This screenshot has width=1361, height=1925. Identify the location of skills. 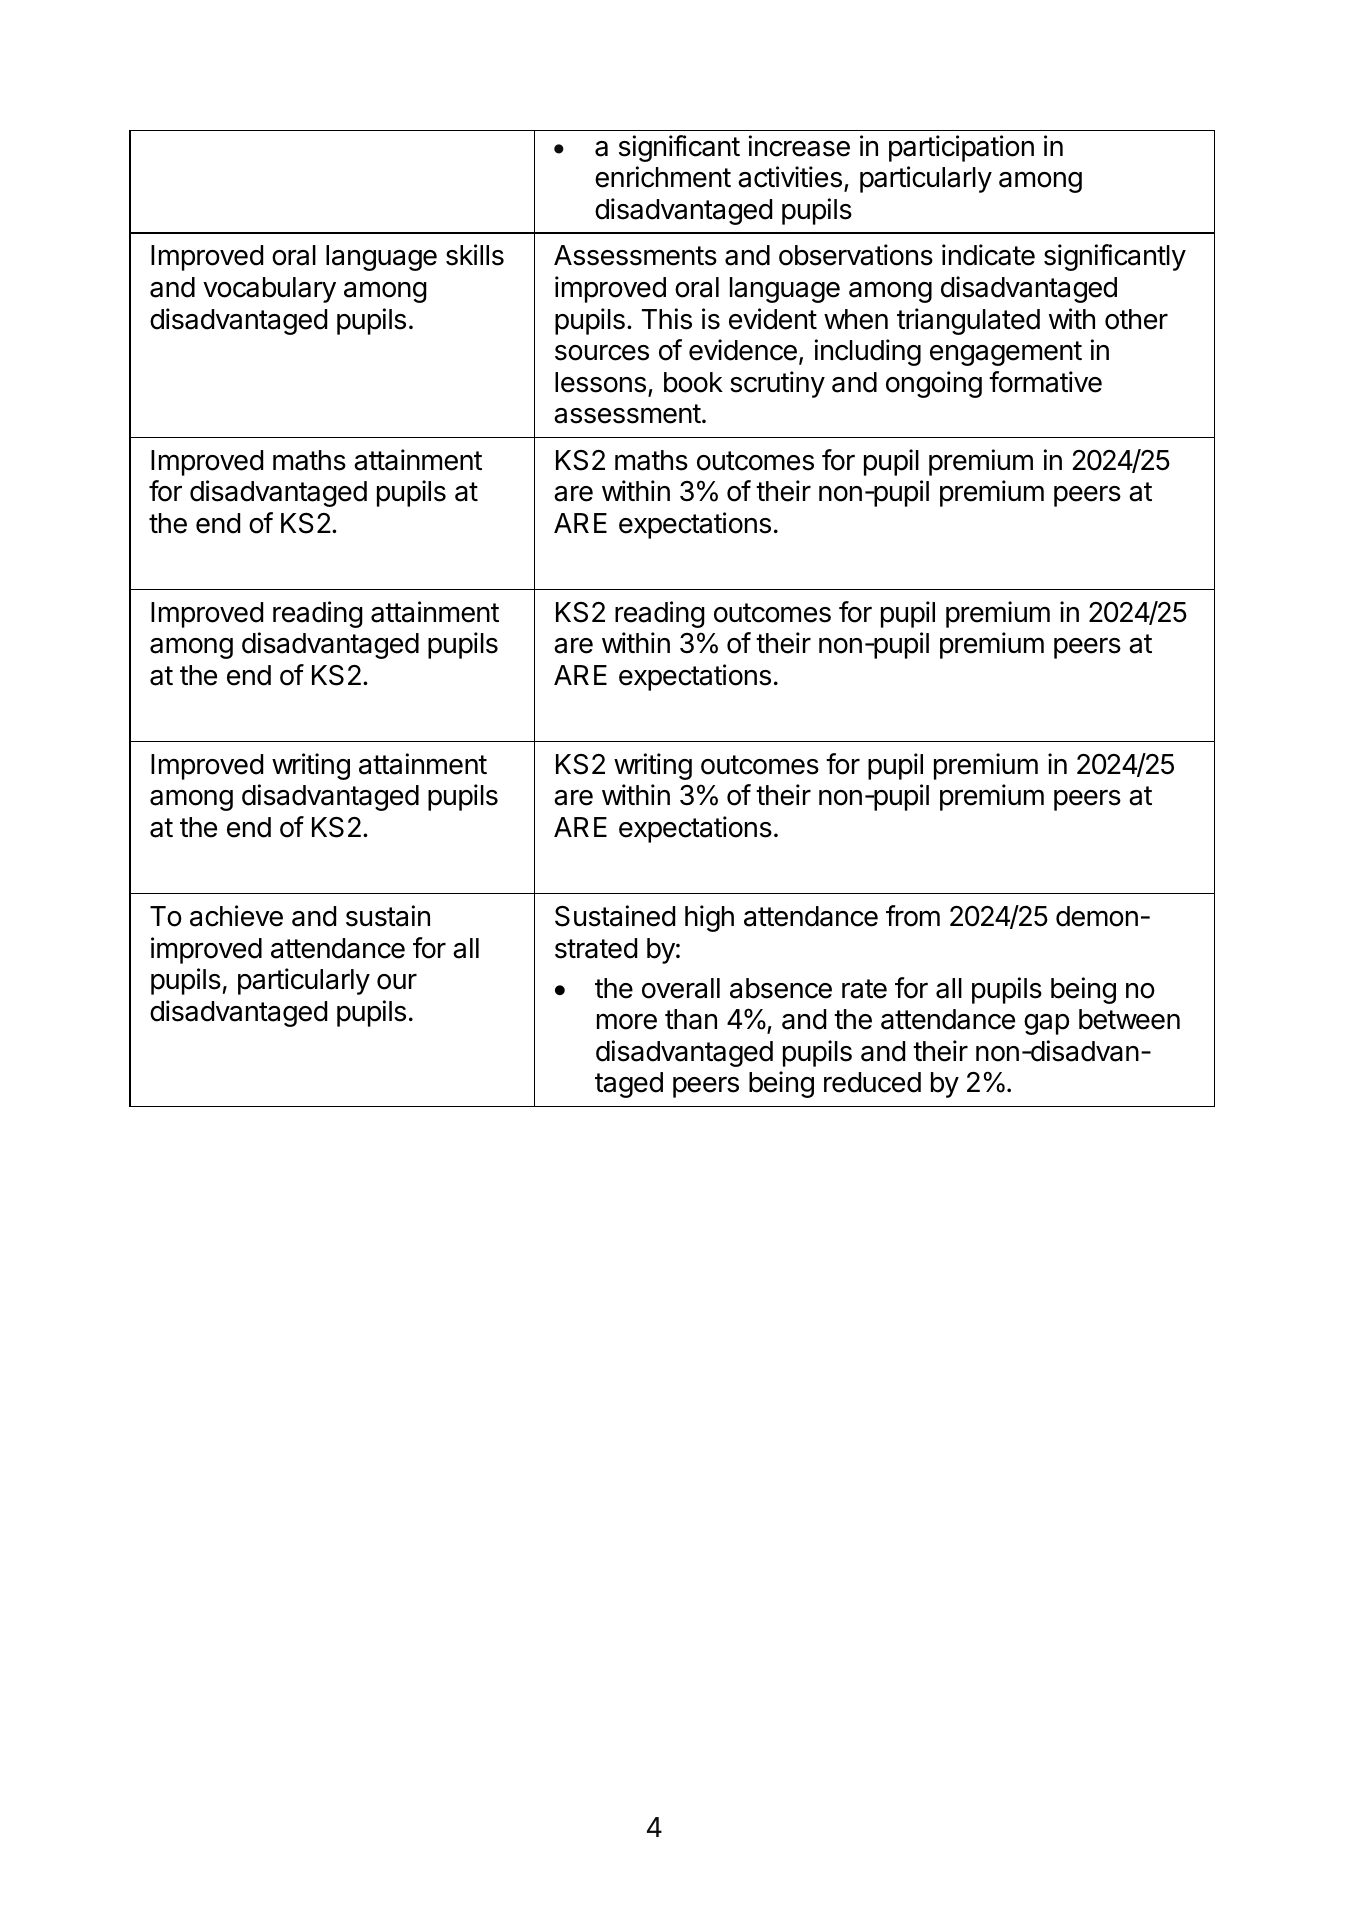
(475, 255).
